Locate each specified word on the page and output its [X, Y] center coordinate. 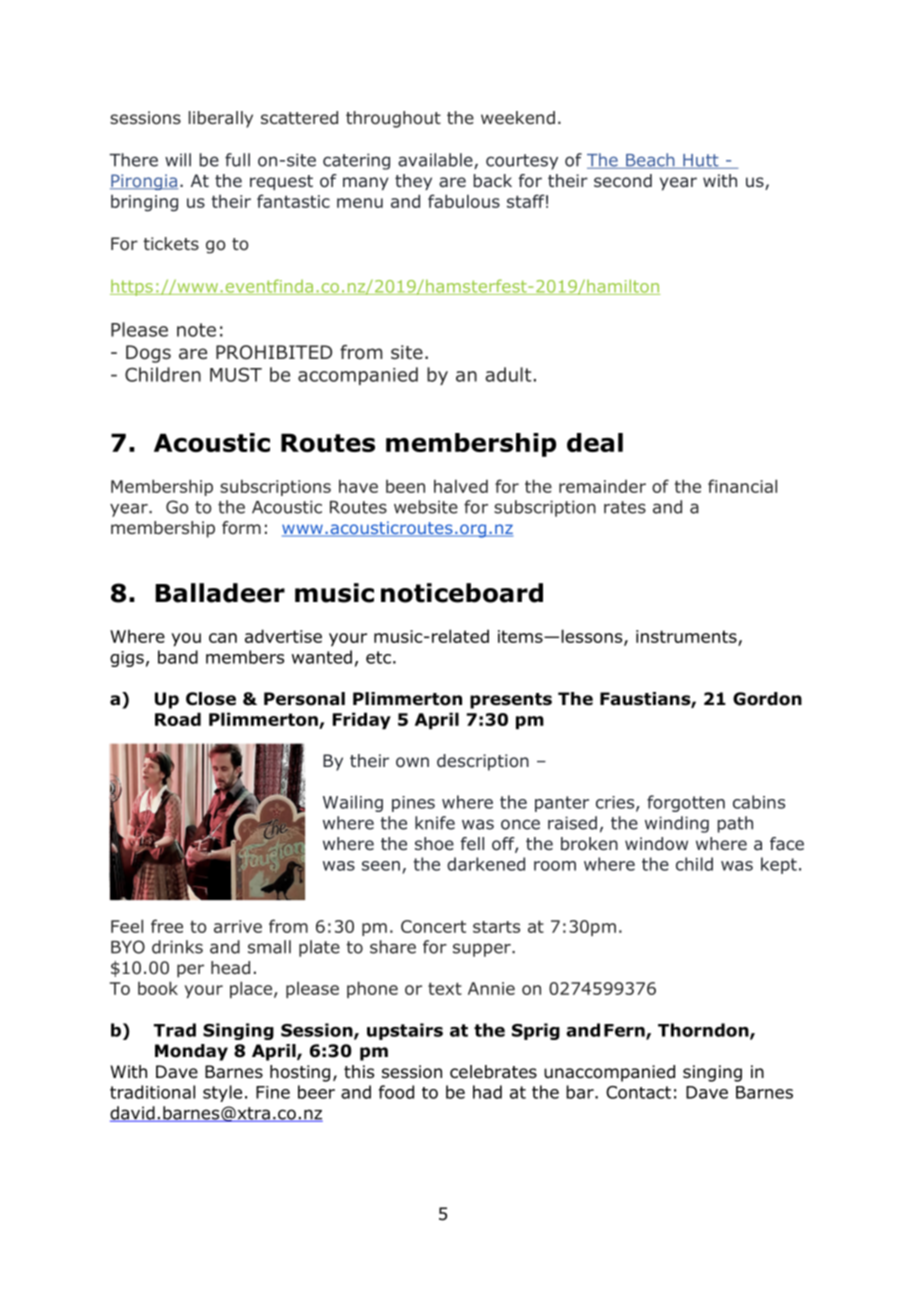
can [223, 638]
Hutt [701, 161]
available [436, 161]
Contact [638, 1092]
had [487, 1092]
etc [378, 657]
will [178, 160]
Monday [191, 1052]
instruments [686, 636]
